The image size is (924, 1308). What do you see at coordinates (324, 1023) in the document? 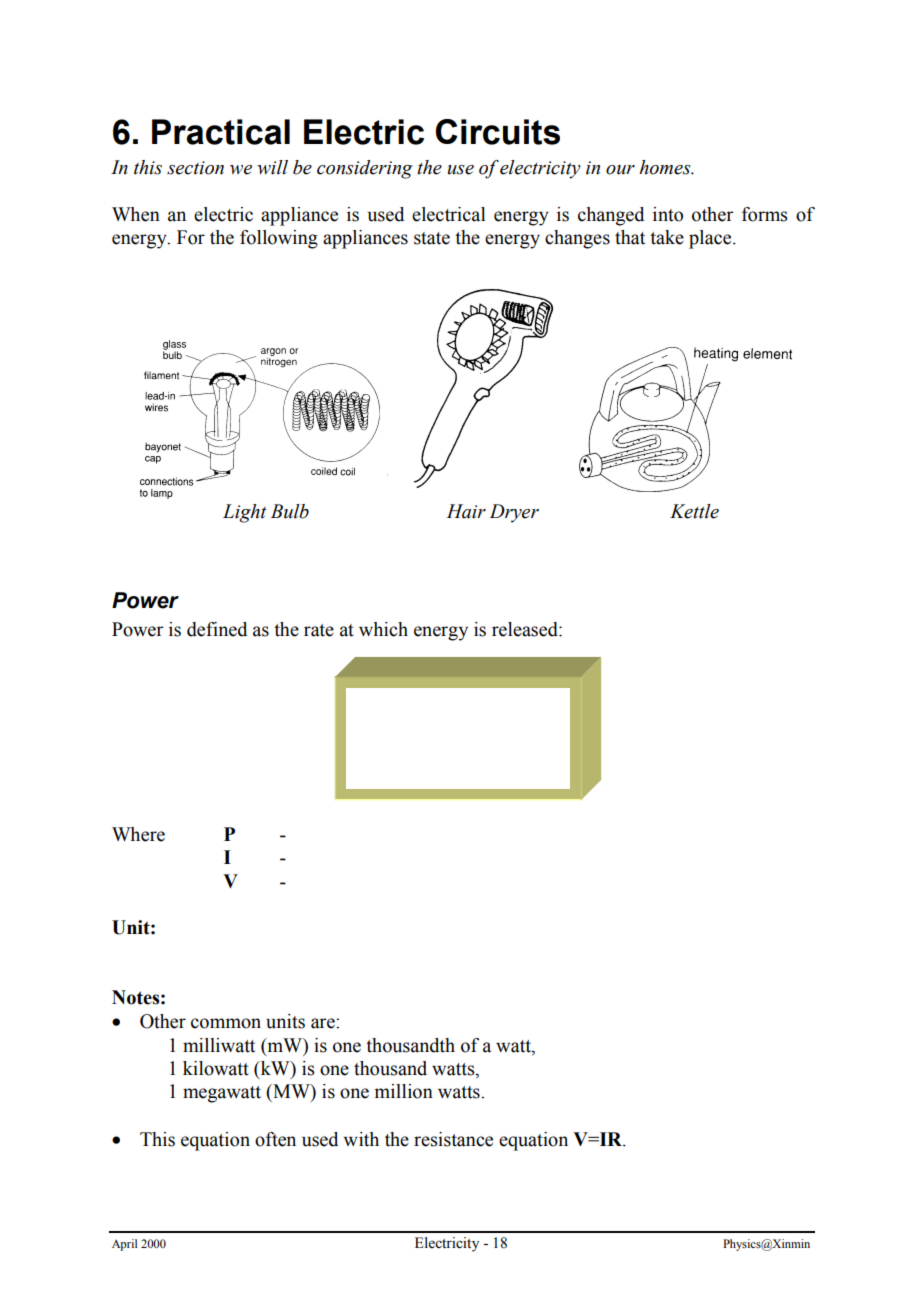
I see `are` at bounding box center [324, 1023].
